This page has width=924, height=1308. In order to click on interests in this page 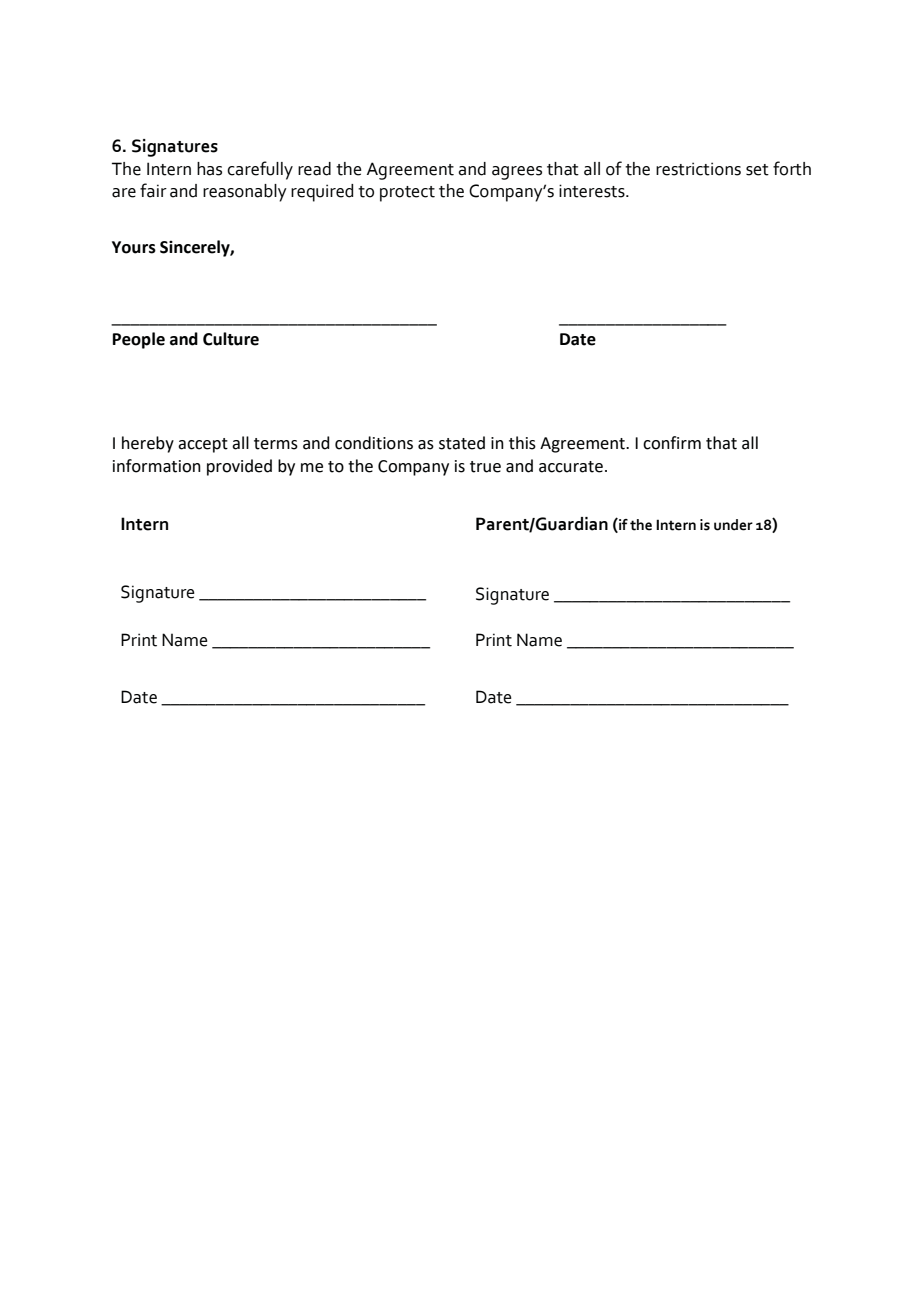, I will do `click(593, 191)`.
